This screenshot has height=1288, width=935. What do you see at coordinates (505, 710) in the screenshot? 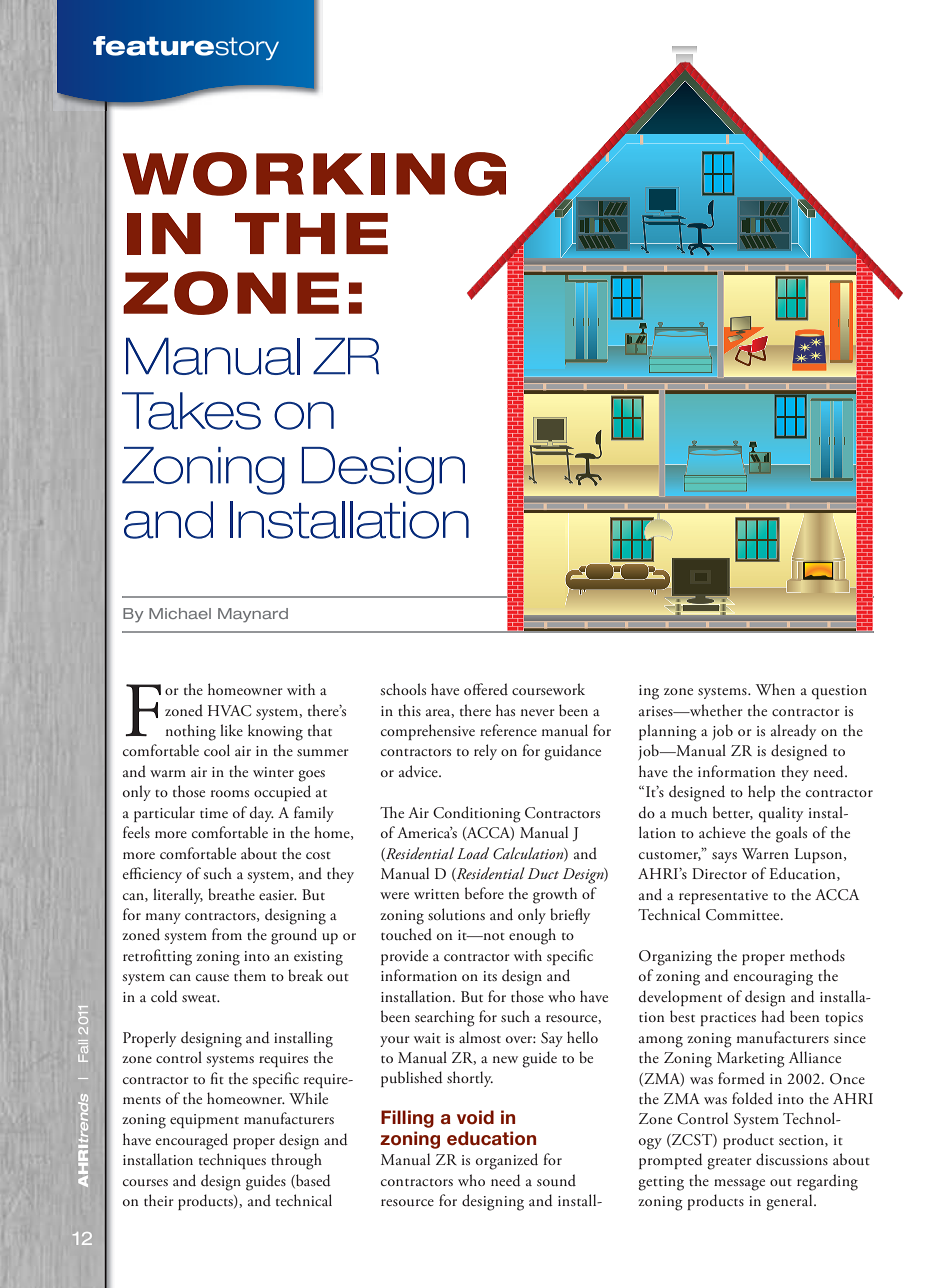
I see `has` at bounding box center [505, 710].
